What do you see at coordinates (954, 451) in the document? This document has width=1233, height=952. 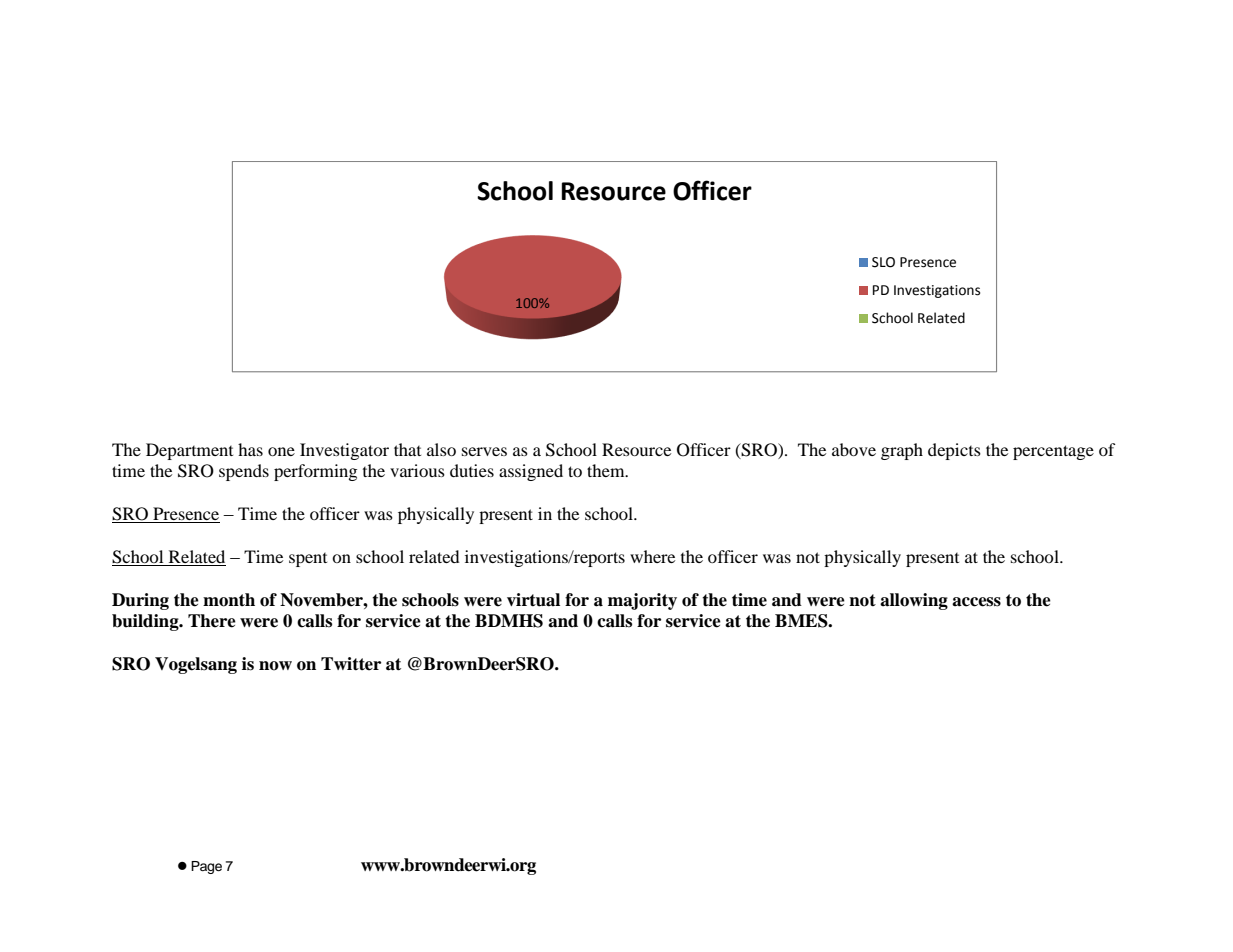 I see `depicts` at bounding box center [954, 451].
